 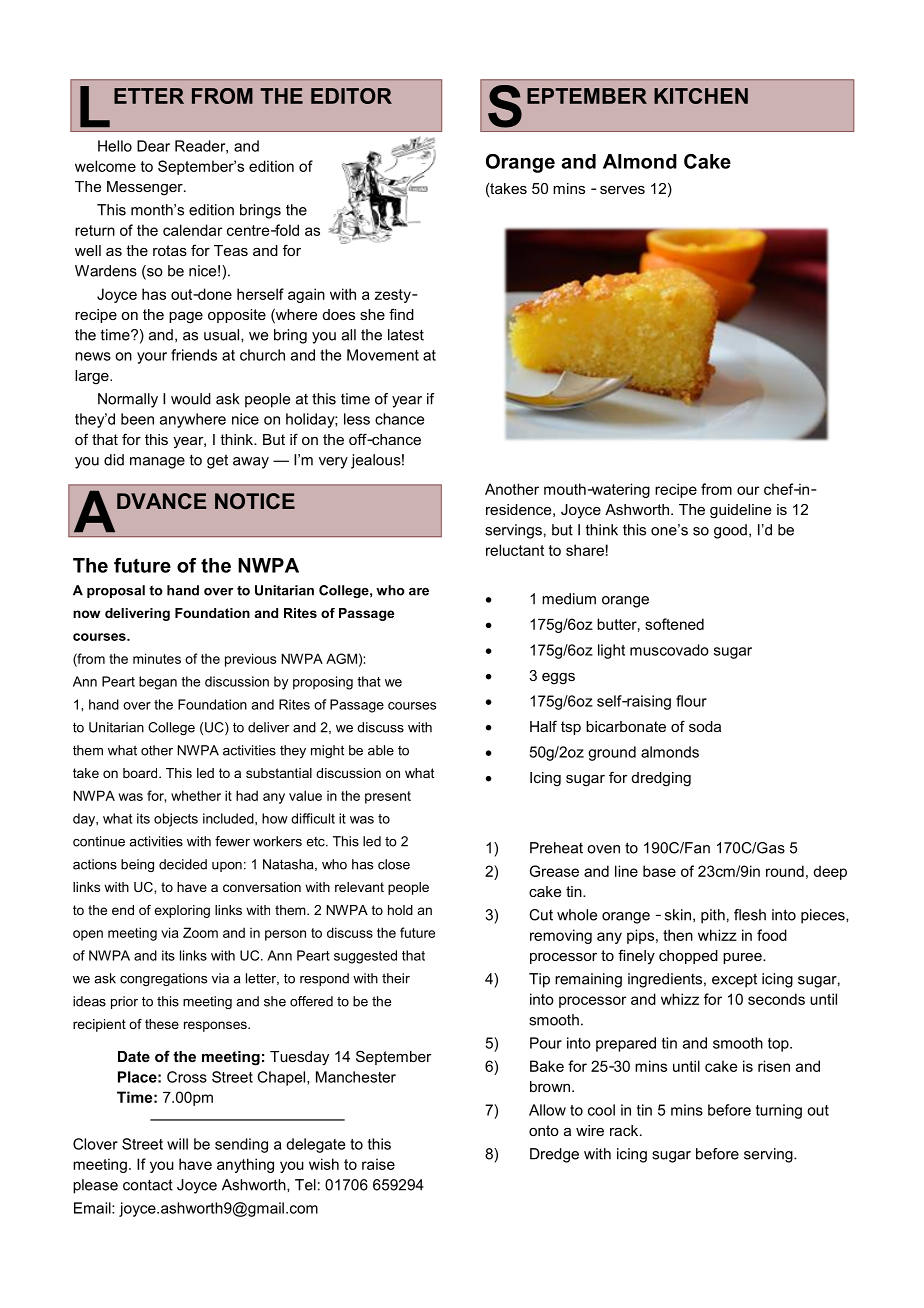 I want to click on raise, so click(x=378, y=1164).
